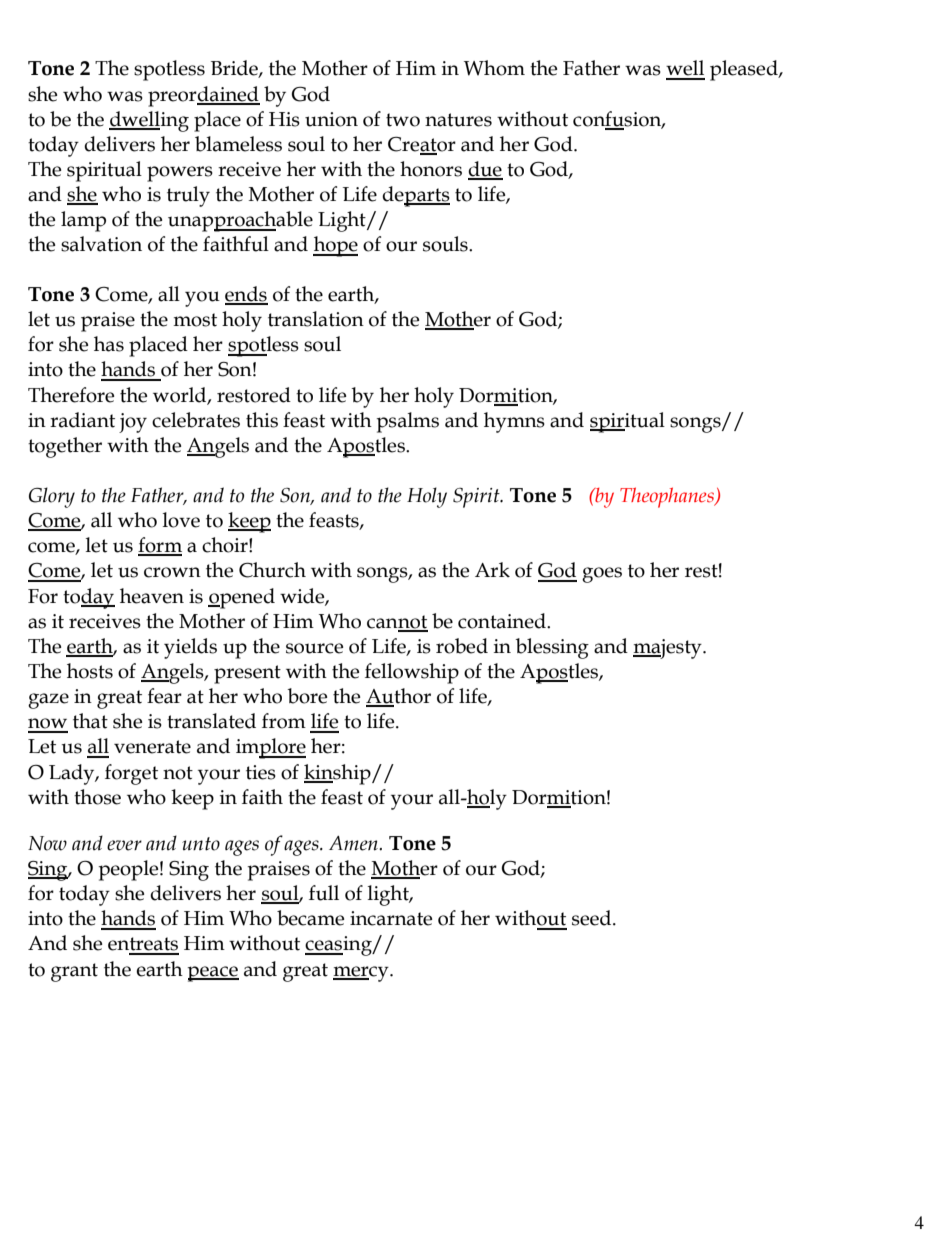  I want to click on form, so click(160, 546).
